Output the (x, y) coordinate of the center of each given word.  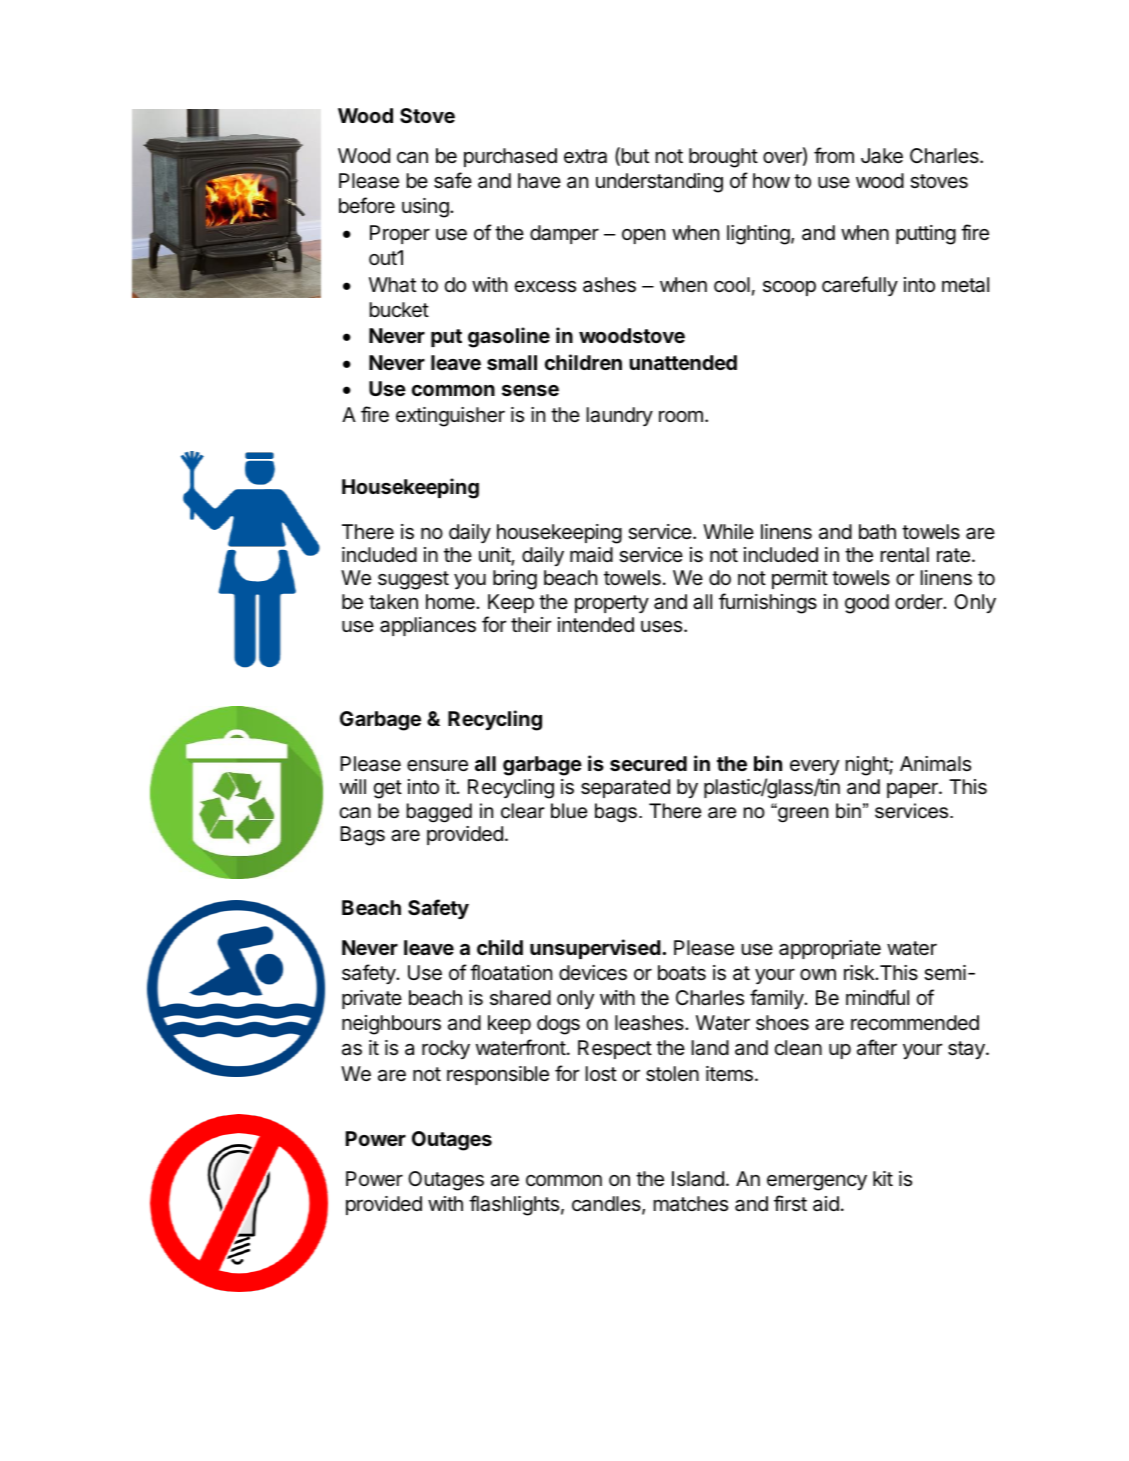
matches (691, 1204)
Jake (882, 156)
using (426, 208)
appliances (428, 626)
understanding (659, 183)
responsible (498, 1075)
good (867, 604)
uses (663, 627)
